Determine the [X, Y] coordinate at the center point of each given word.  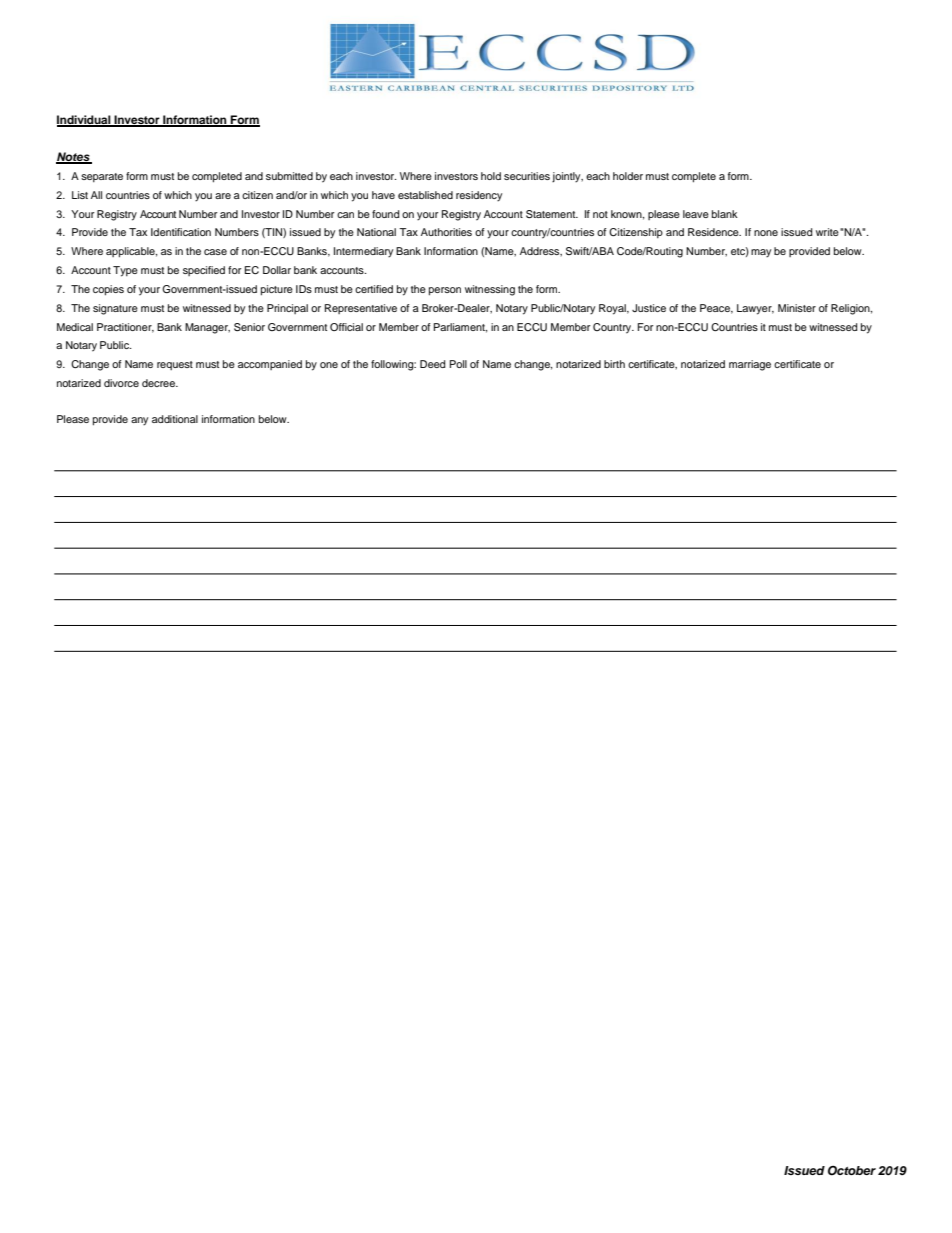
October [852, 1170]
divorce [121, 383]
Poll [458, 364]
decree [160, 383]
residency [479, 196]
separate [102, 177]
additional [175, 419]
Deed [433, 364]
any [139, 421]
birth [614, 364]
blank [725, 214]
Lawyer [755, 309]
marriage [750, 365]
